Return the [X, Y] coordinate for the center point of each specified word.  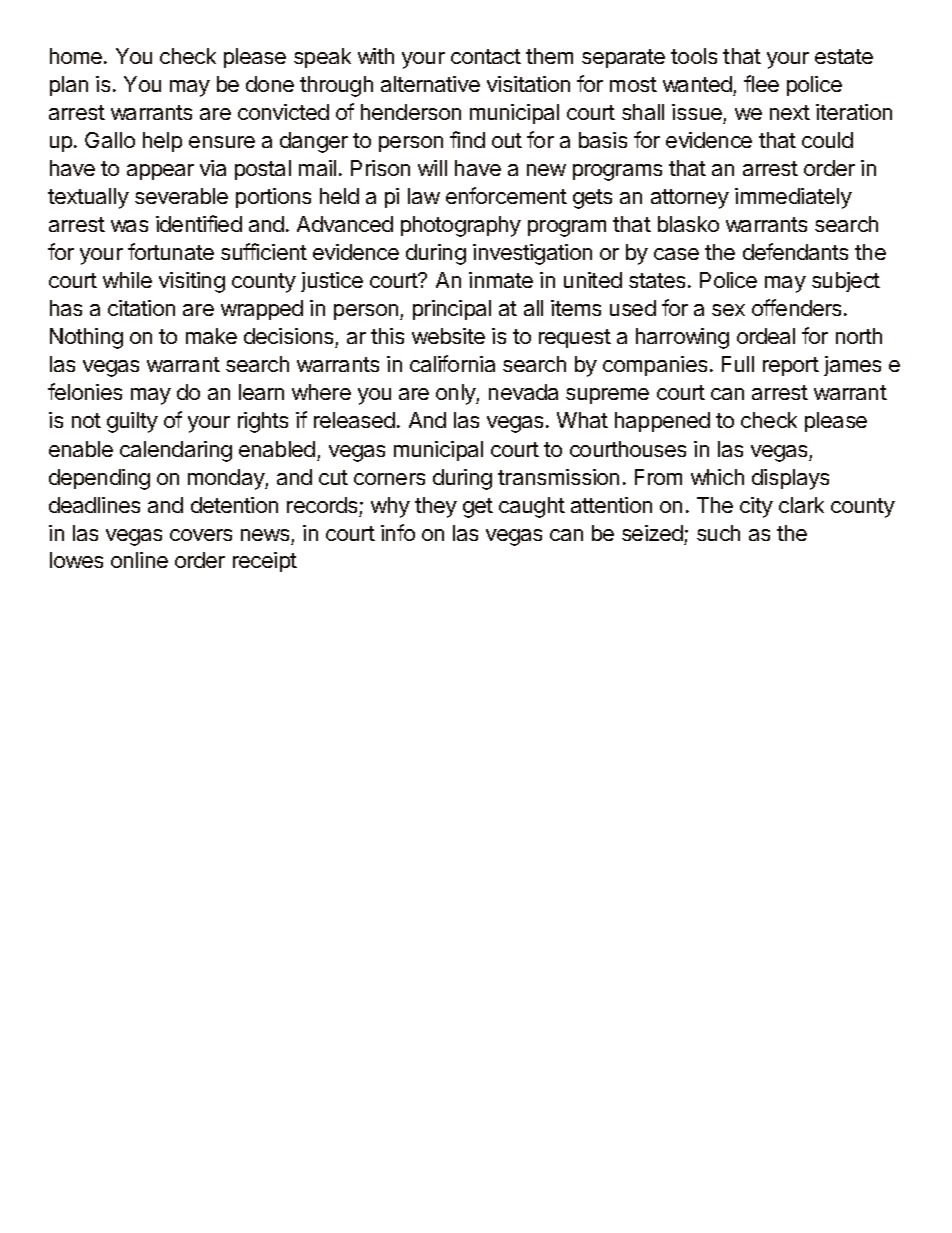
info [398, 532]
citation [141, 308]
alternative [430, 84]
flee [761, 83]
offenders [796, 307]
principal [452, 310]
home [77, 56]
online [139, 560]
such [718, 533]
